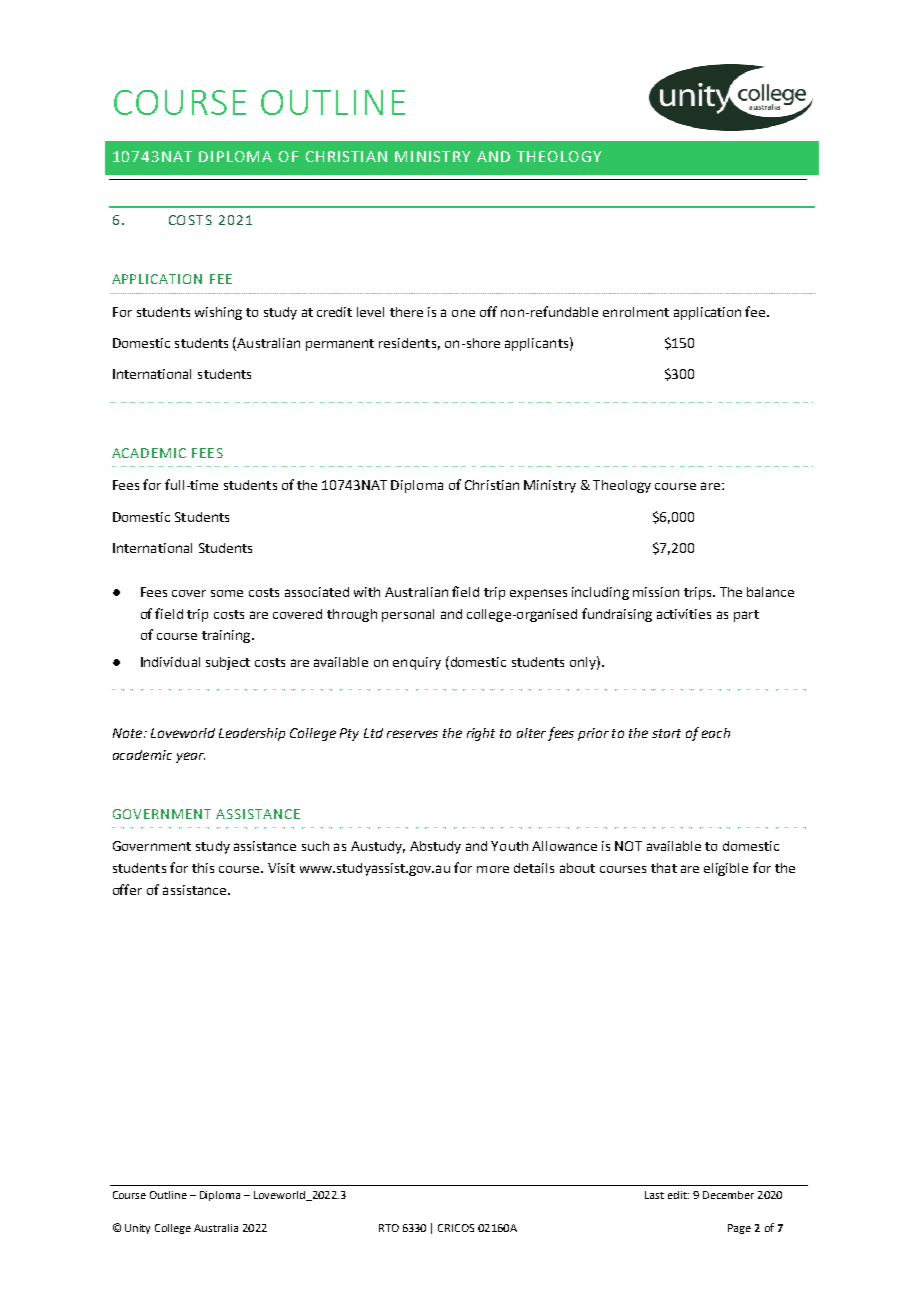  Describe the element at coordinates (190, 757) in the image. I see `year` at that location.
